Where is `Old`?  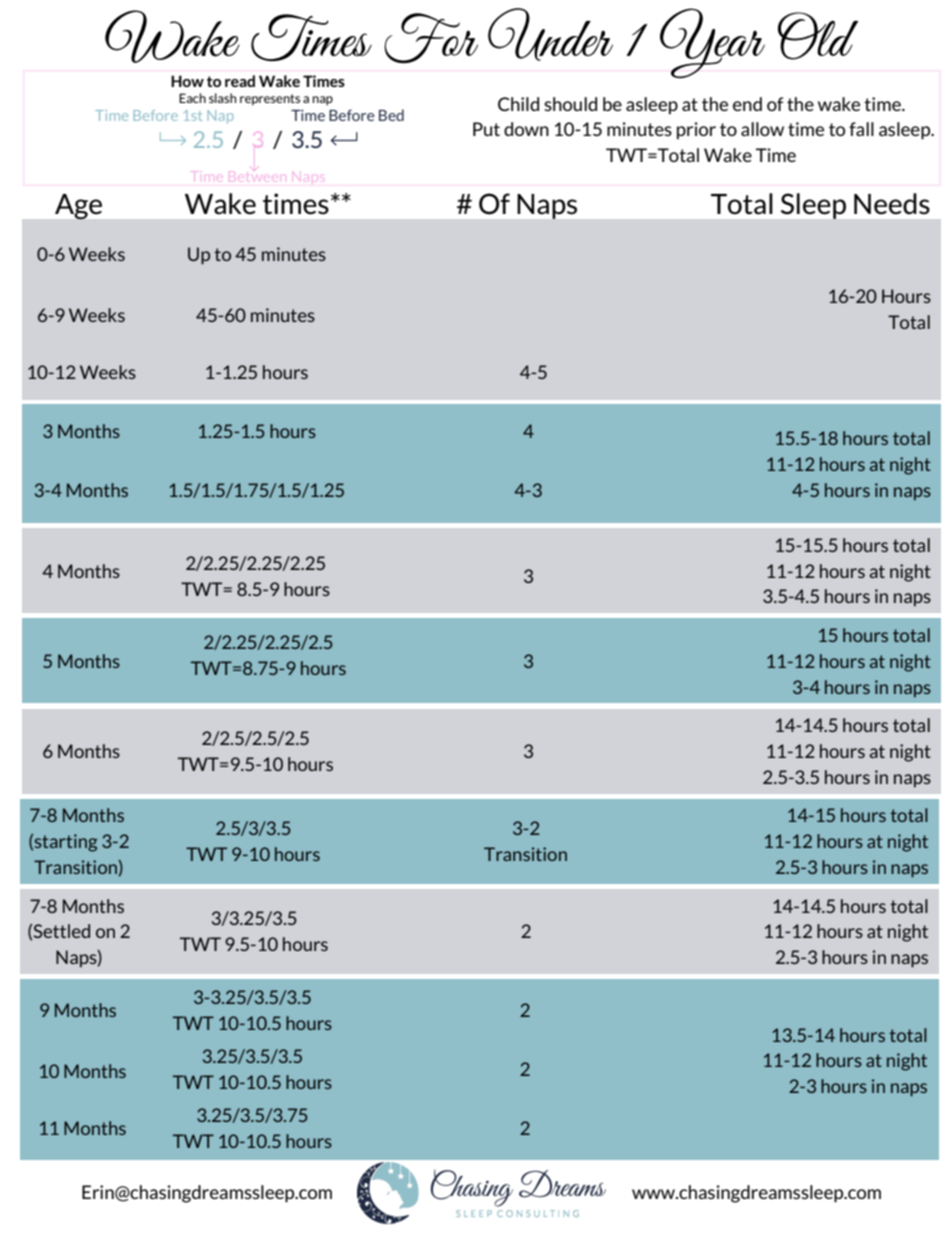
Old is located at coordinates (818, 36).
